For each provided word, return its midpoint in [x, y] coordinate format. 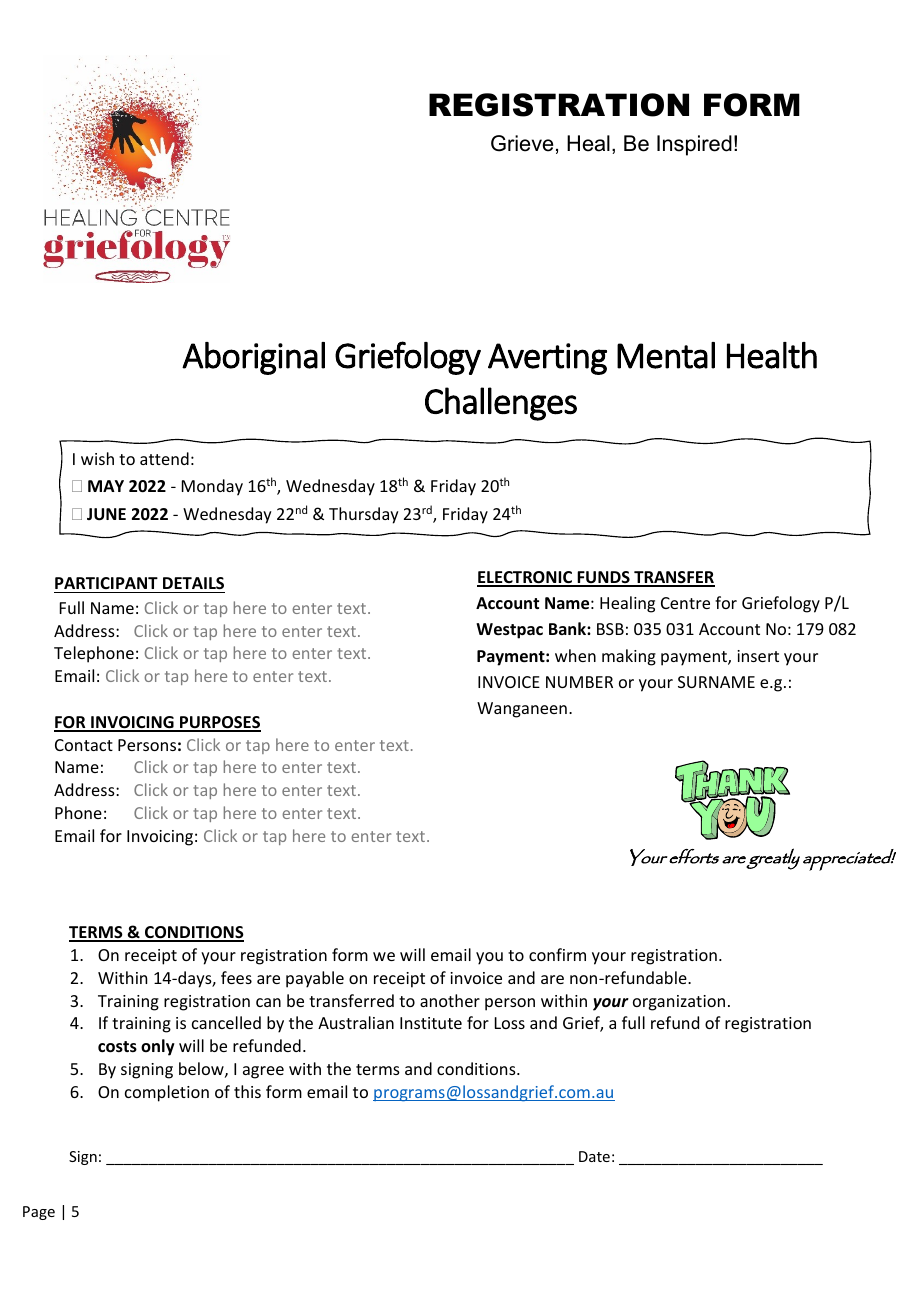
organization [679, 1003]
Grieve [522, 143]
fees [236, 977]
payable [315, 979]
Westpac [509, 631]
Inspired [694, 145]
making [629, 657]
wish [97, 458]
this [247, 1091]
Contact [84, 745]
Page [39, 1213]
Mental [666, 355]
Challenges [501, 404]
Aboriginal [253, 358]
